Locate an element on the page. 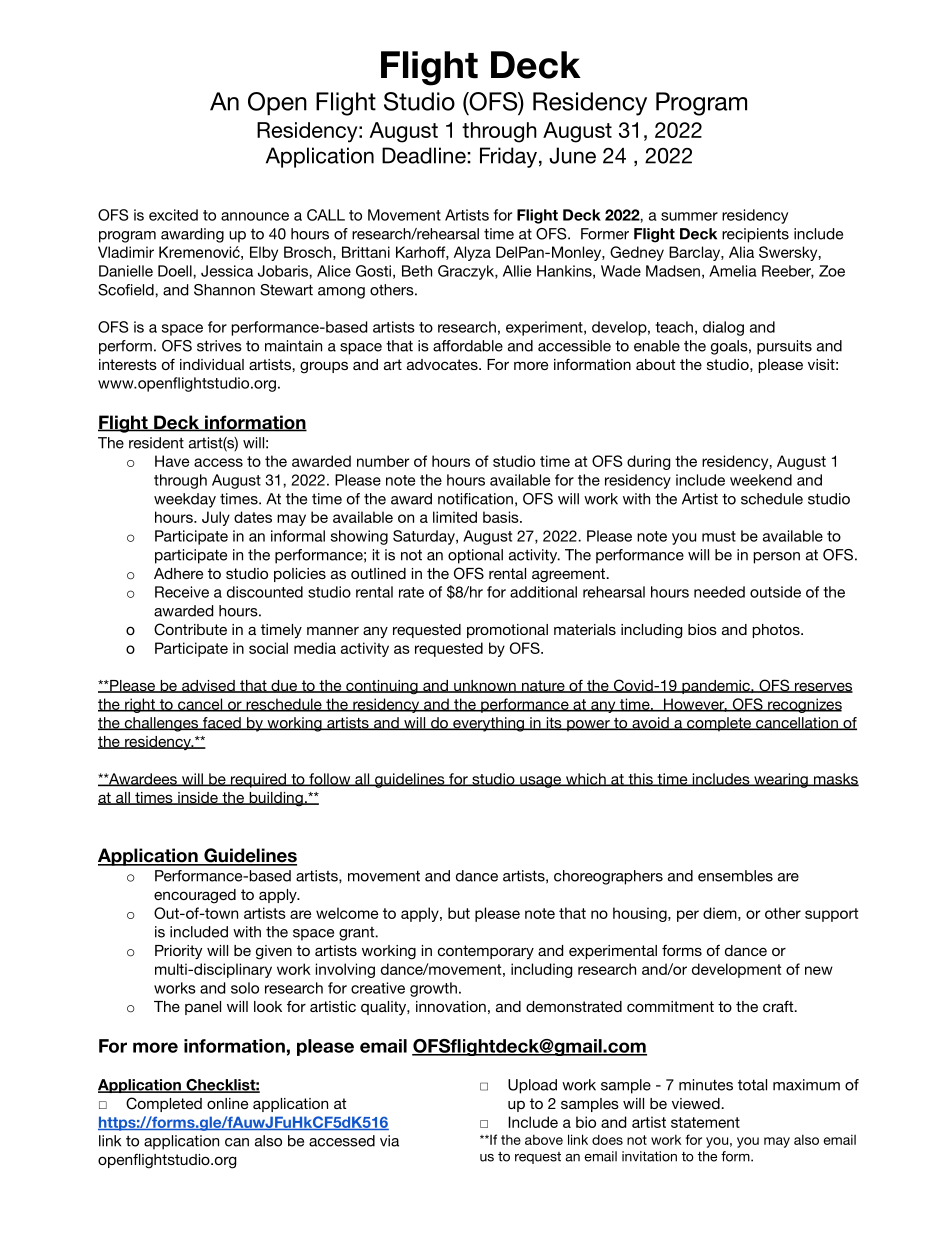 This image has height=1233, width=952. Contribute is located at coordinates (190, 629).
